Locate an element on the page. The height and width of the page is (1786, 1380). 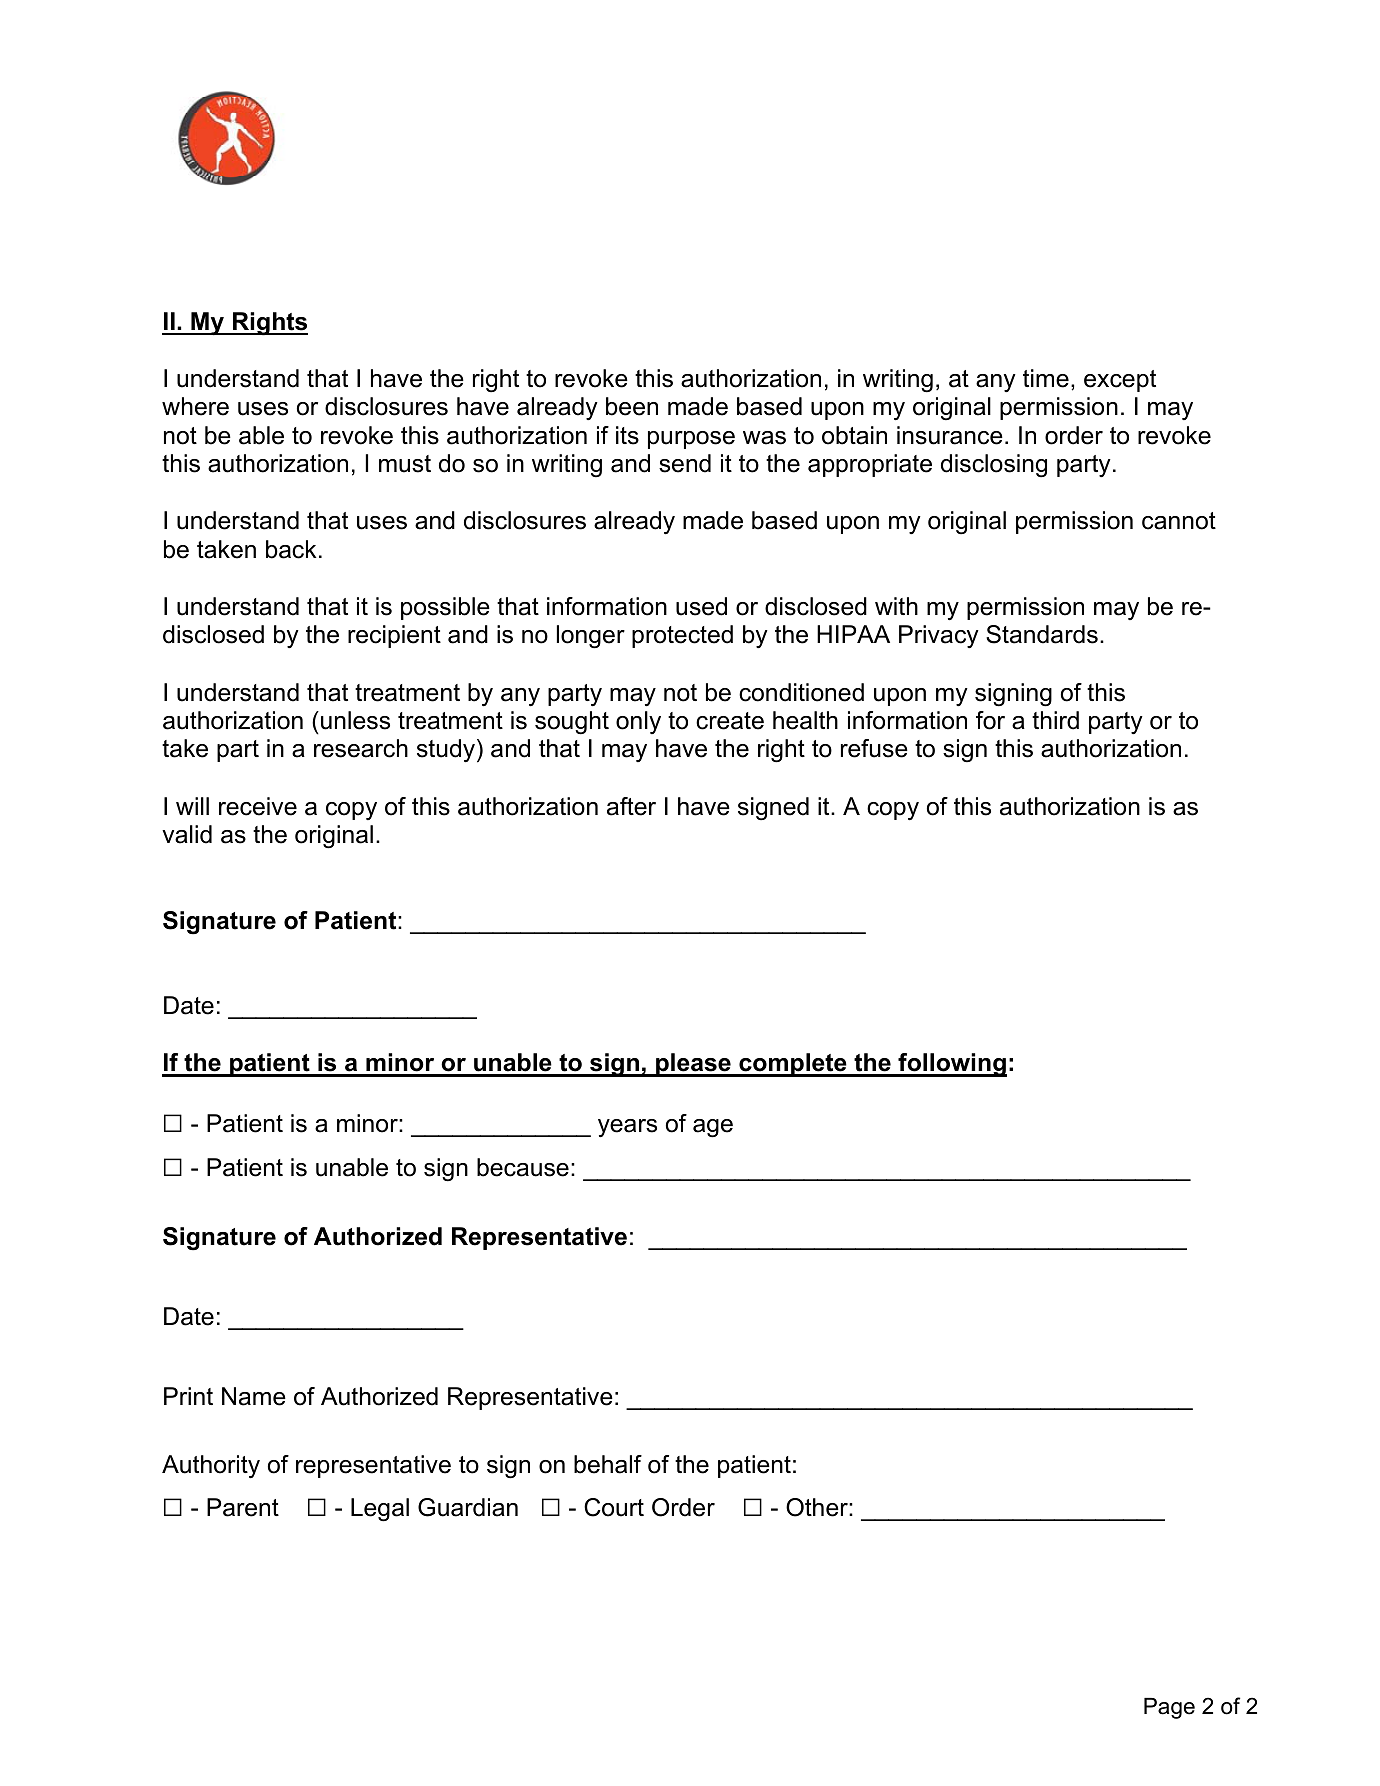
unless is located at coordinates (355, 720).
